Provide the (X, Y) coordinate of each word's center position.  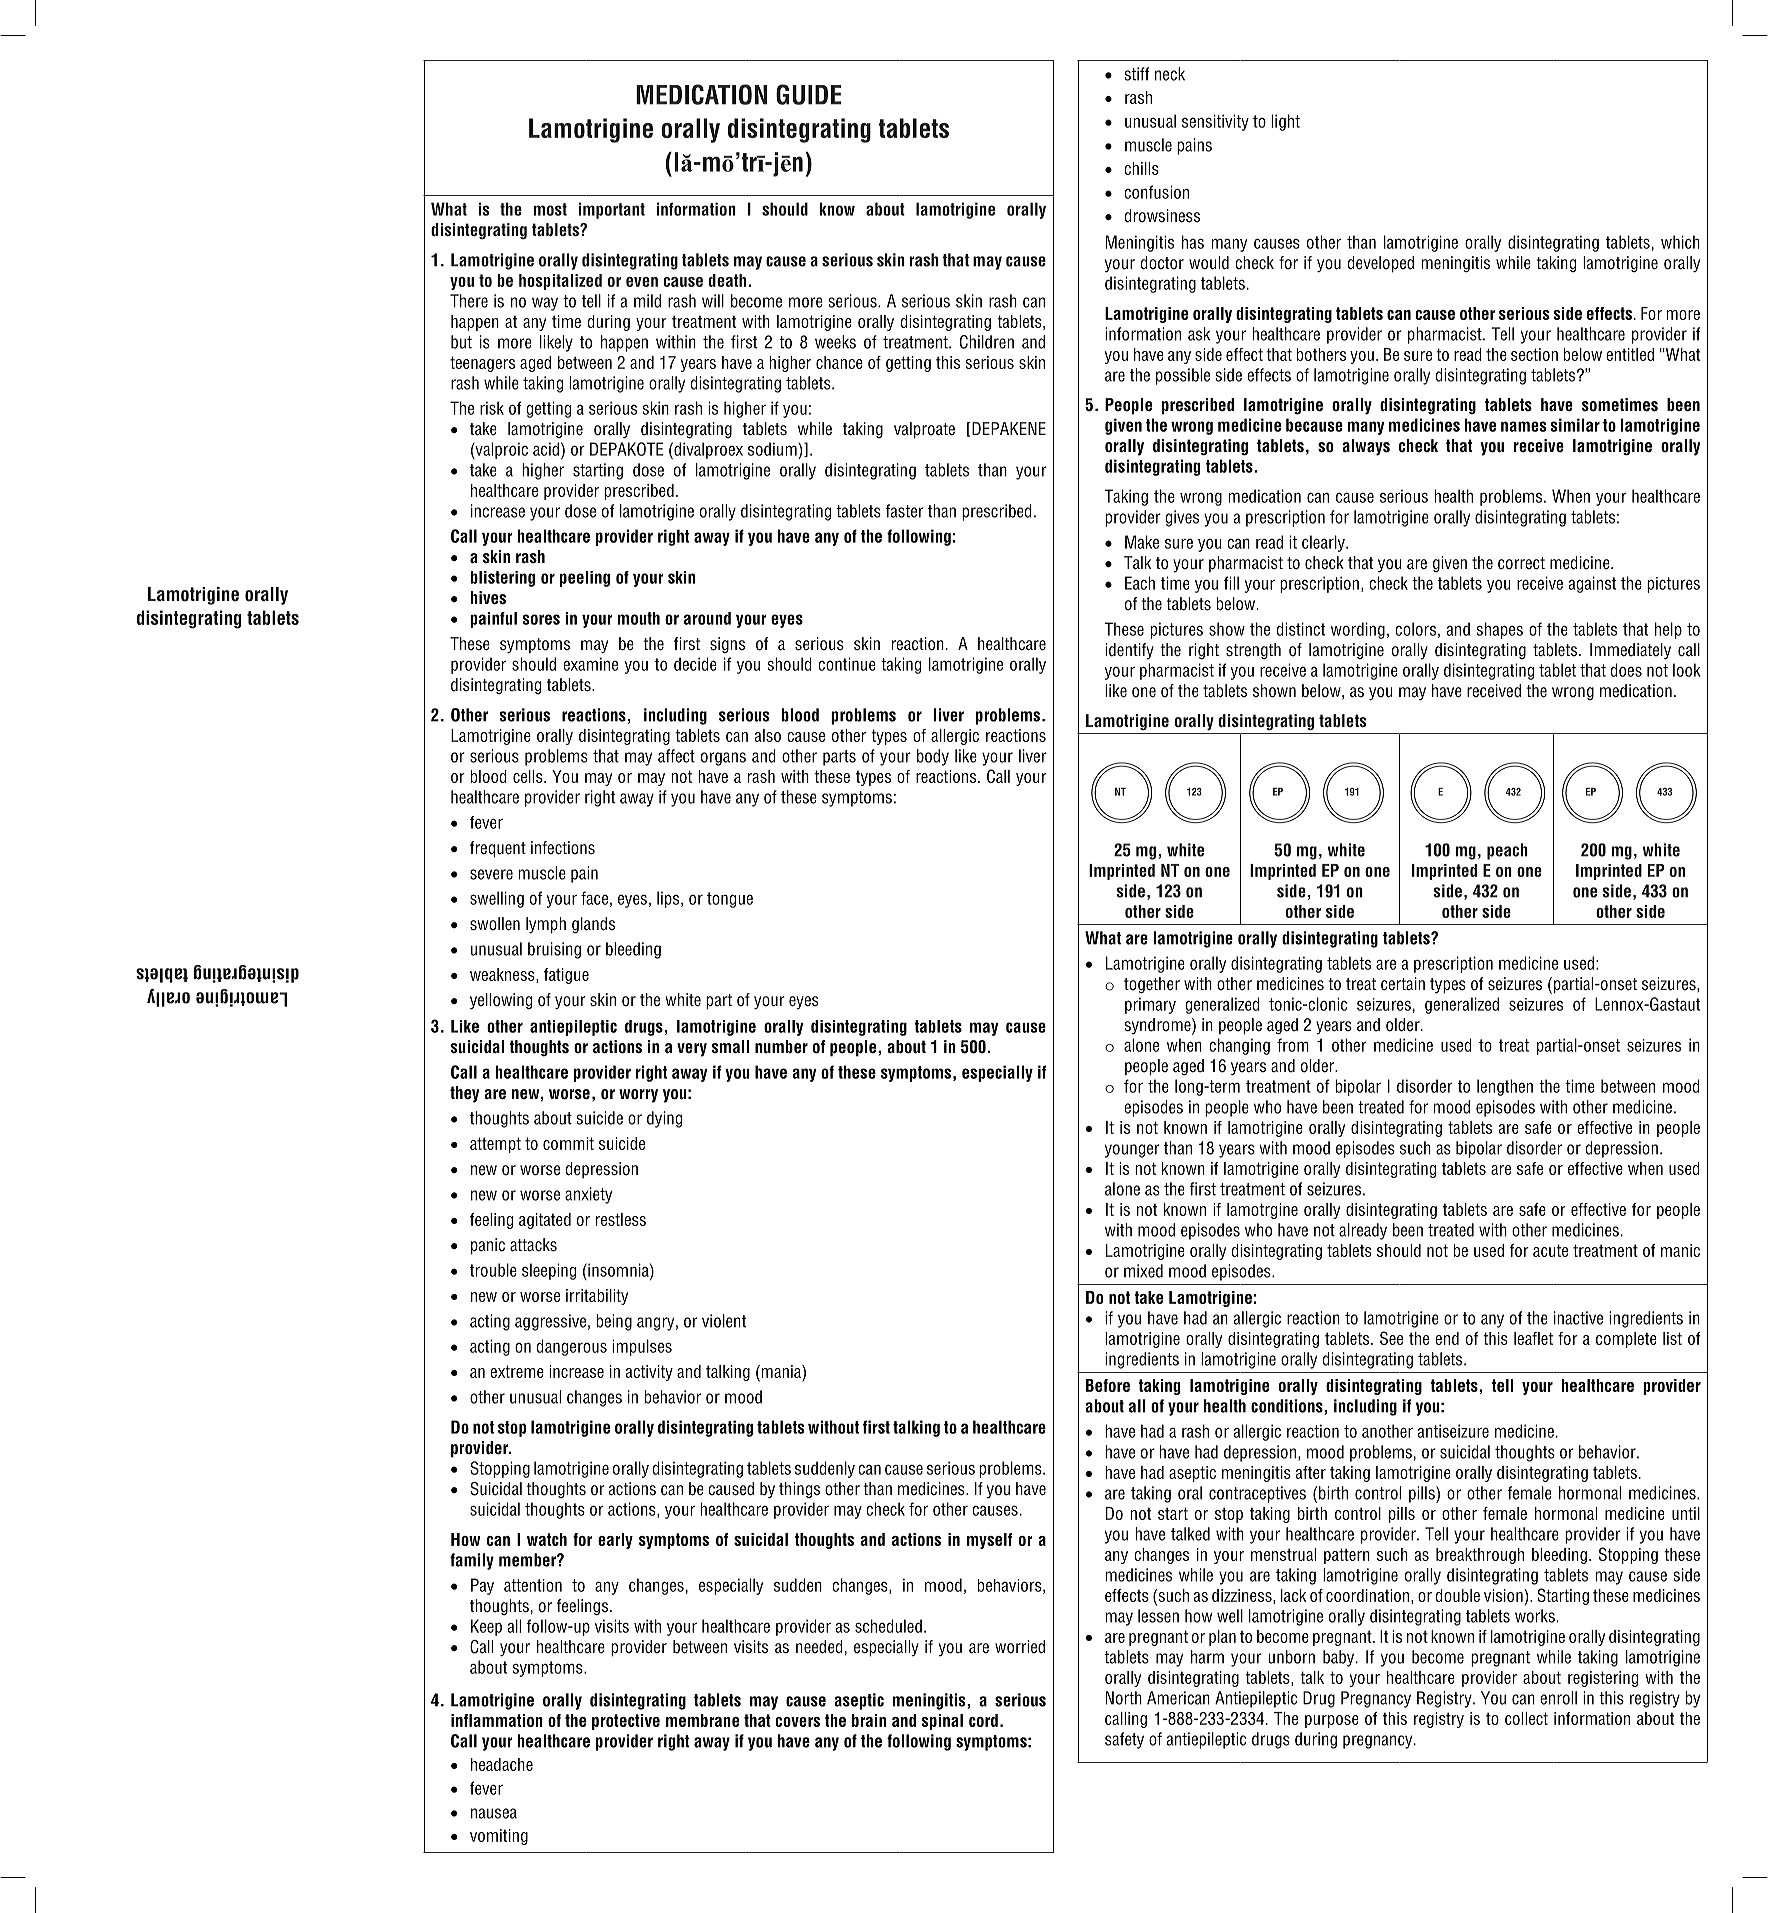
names (1523, 426)
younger (1132, 1151)
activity (649, 1373)
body (933, 757)
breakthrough (1480, 1556)
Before (1108, 1385)
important (611, 210)
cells (529, 776)
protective (626, 1722)
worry (638, 1096)
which (1680, 242)
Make (1142, 542)
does (1626, 670)
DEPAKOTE (626, 449)
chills (1141, 168)
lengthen (1505, 1087)
